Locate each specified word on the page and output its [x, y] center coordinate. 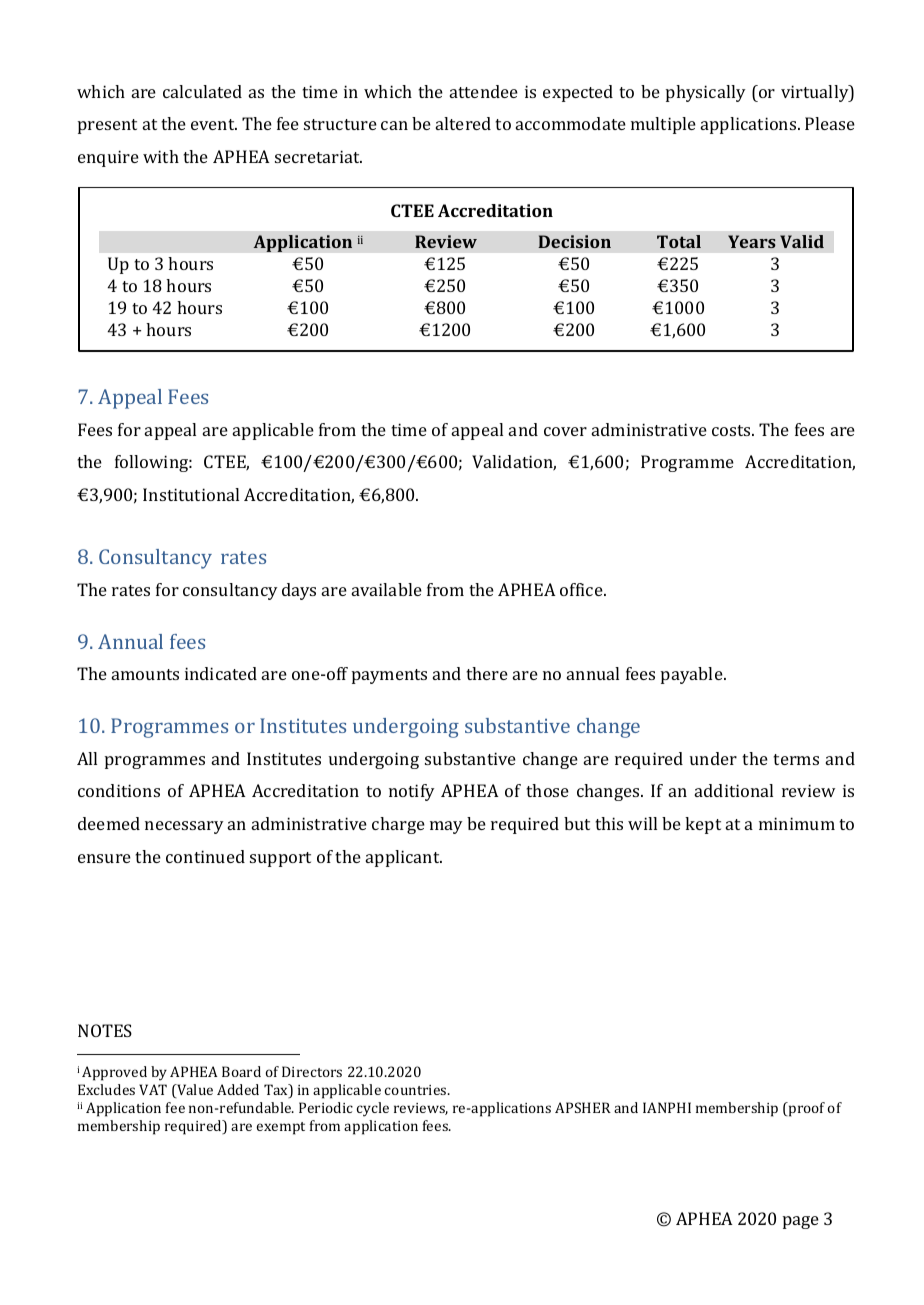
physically [706, 93]
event [214, 124]
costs [732, 430]
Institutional [191, 494]
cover [565, 431]
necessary [184, 827]
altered [463, 123]
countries [416, 1090]
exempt [281, 1128]
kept [703, 825]
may [446, 827]
